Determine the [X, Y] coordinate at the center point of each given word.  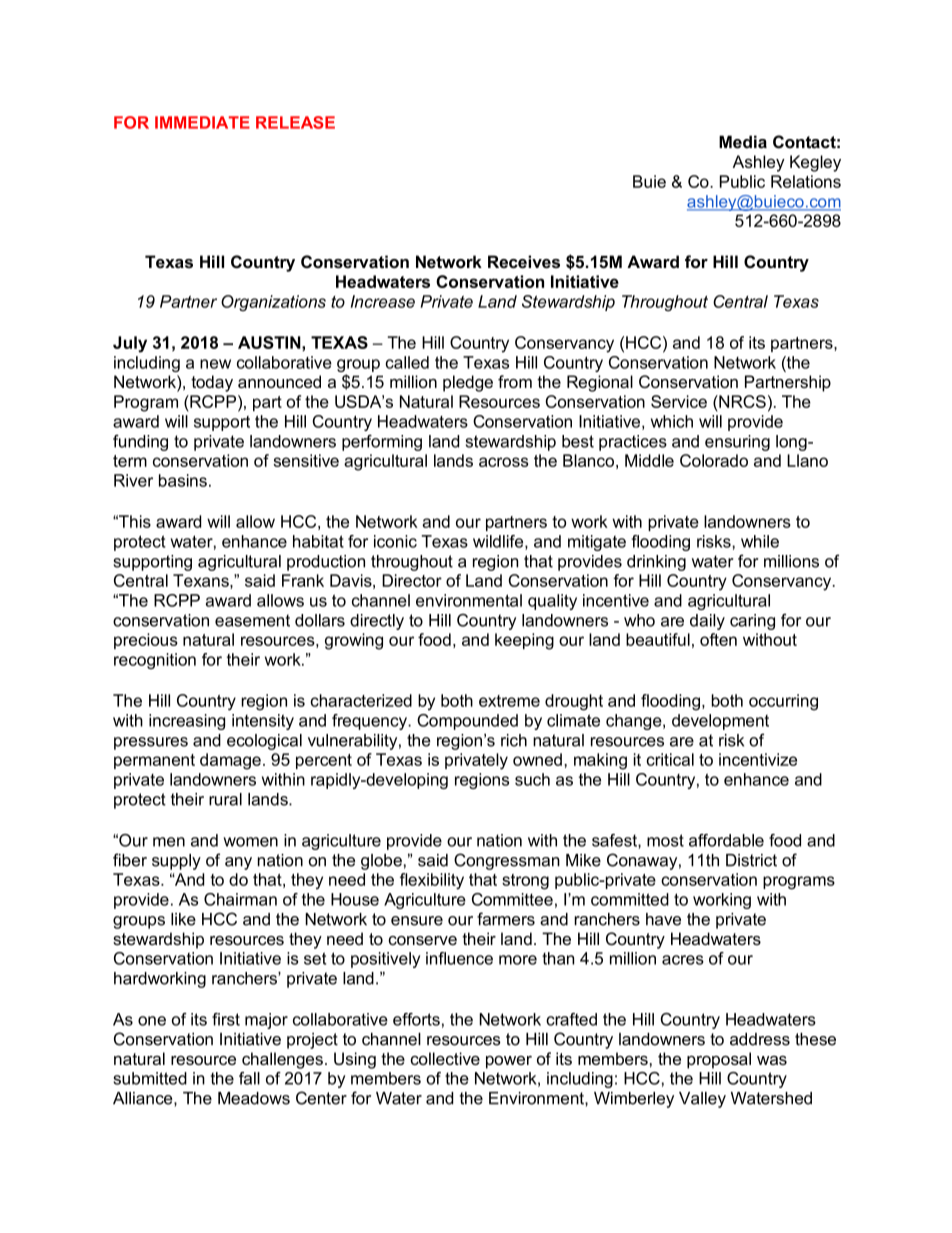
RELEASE [295, 122]
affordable [726, 840]
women [250, 842]
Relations [806, 181]
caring [752, 622]
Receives [524, 262]
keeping [524, 641]
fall [249, 1078]
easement [252, 620]
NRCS [741, 401]
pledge [468, 383]
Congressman [507, 861]
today [212, 383]
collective [445, 1058]
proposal [719, 1060]
